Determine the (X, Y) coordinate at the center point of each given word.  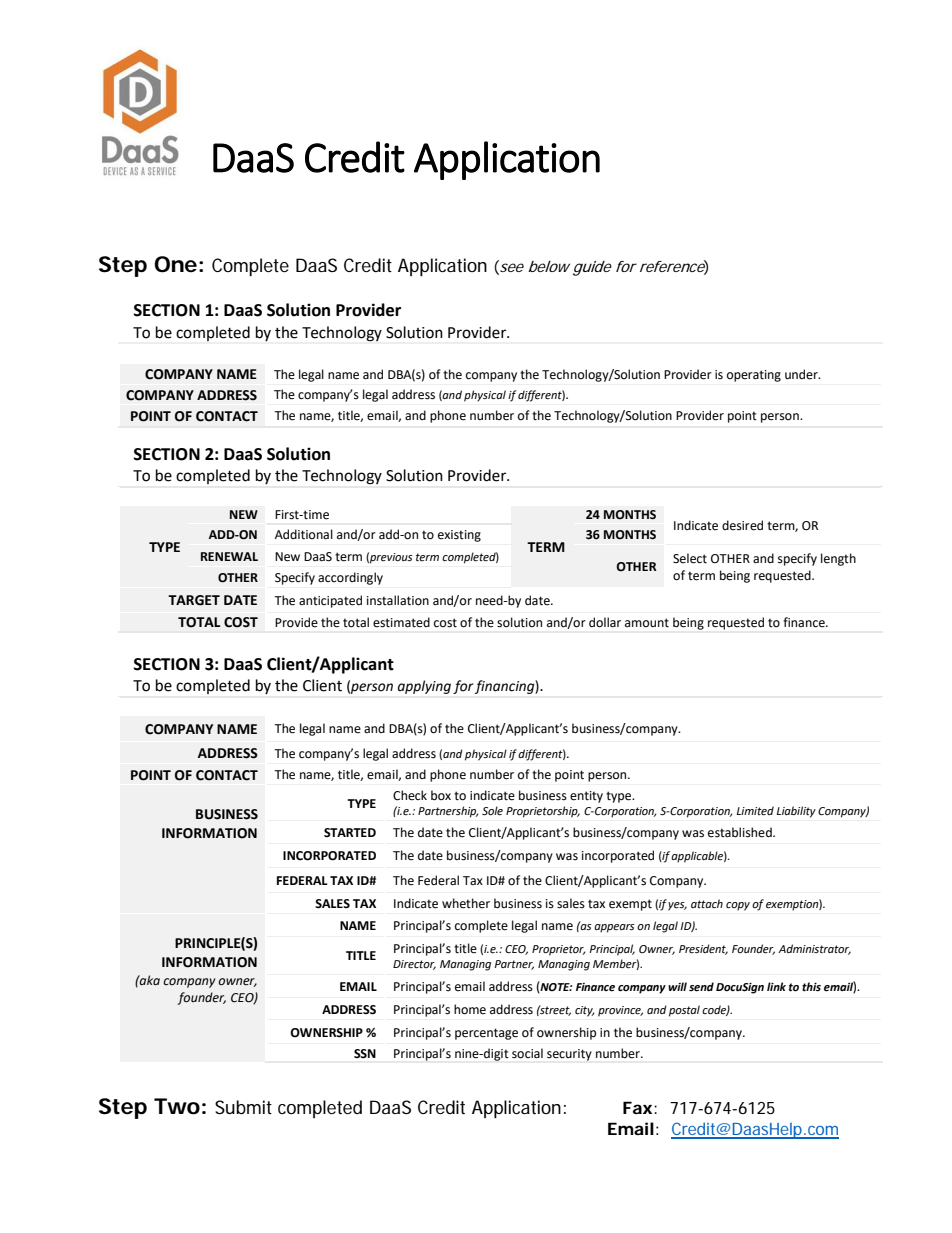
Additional (304, 534)
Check (410, 795)
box (441, 795)
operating (754, 376)
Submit (243, 1107)
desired (742, 525)
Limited (755, 811)
